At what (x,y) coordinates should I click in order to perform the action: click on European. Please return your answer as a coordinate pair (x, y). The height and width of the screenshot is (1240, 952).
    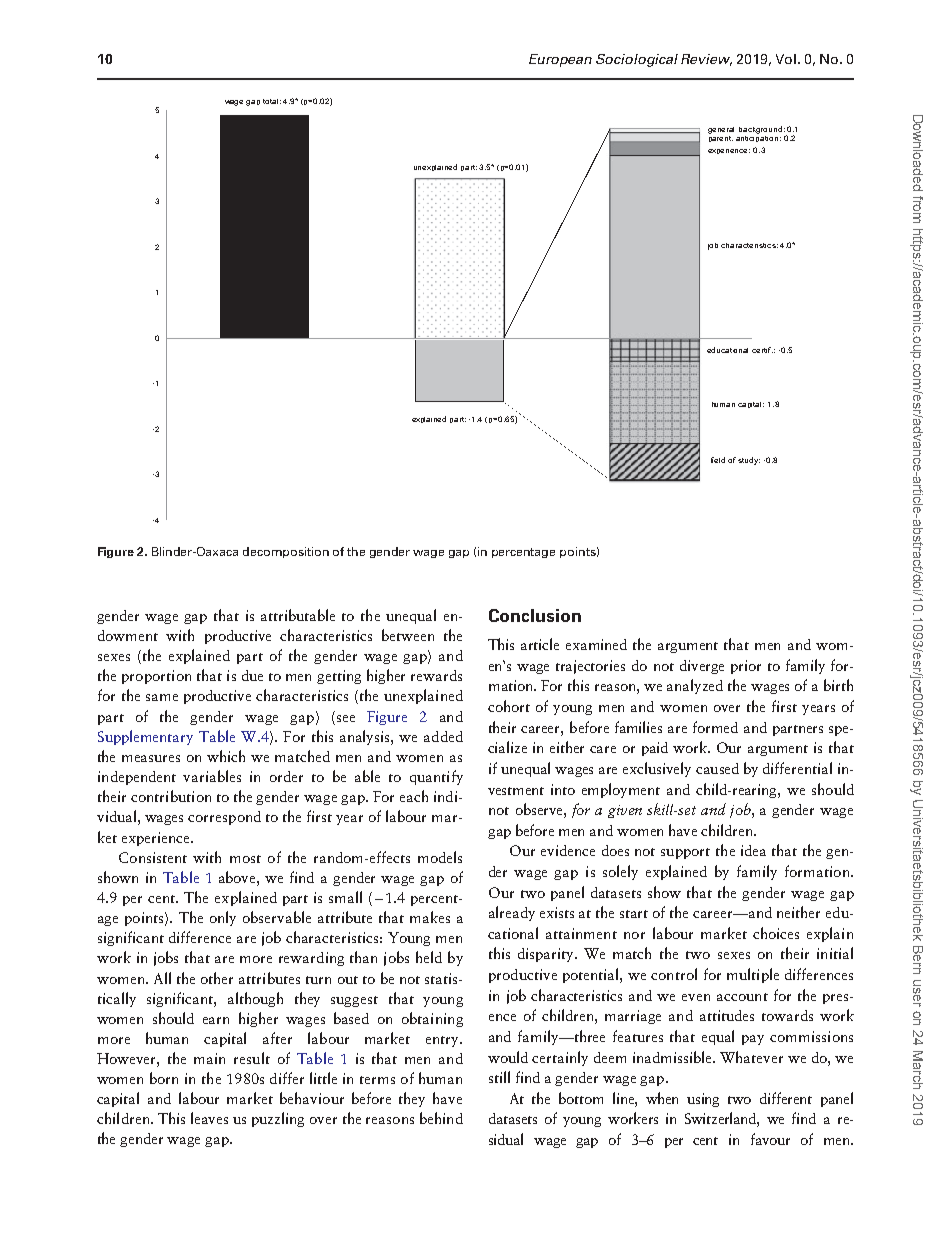
    Looking at the image, I should click on (560, 60).
